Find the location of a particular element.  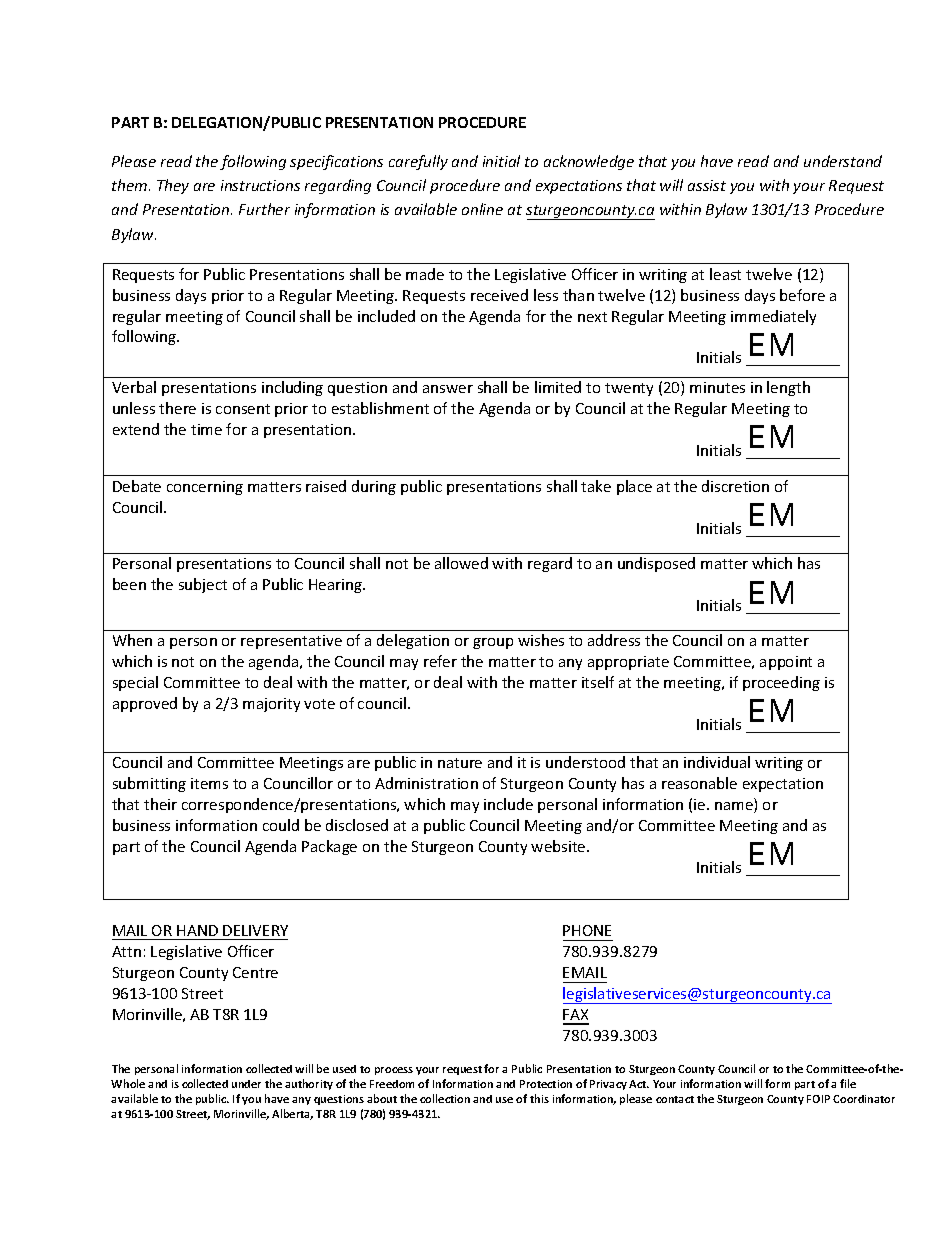

length is located at coordinates (788, 388).
